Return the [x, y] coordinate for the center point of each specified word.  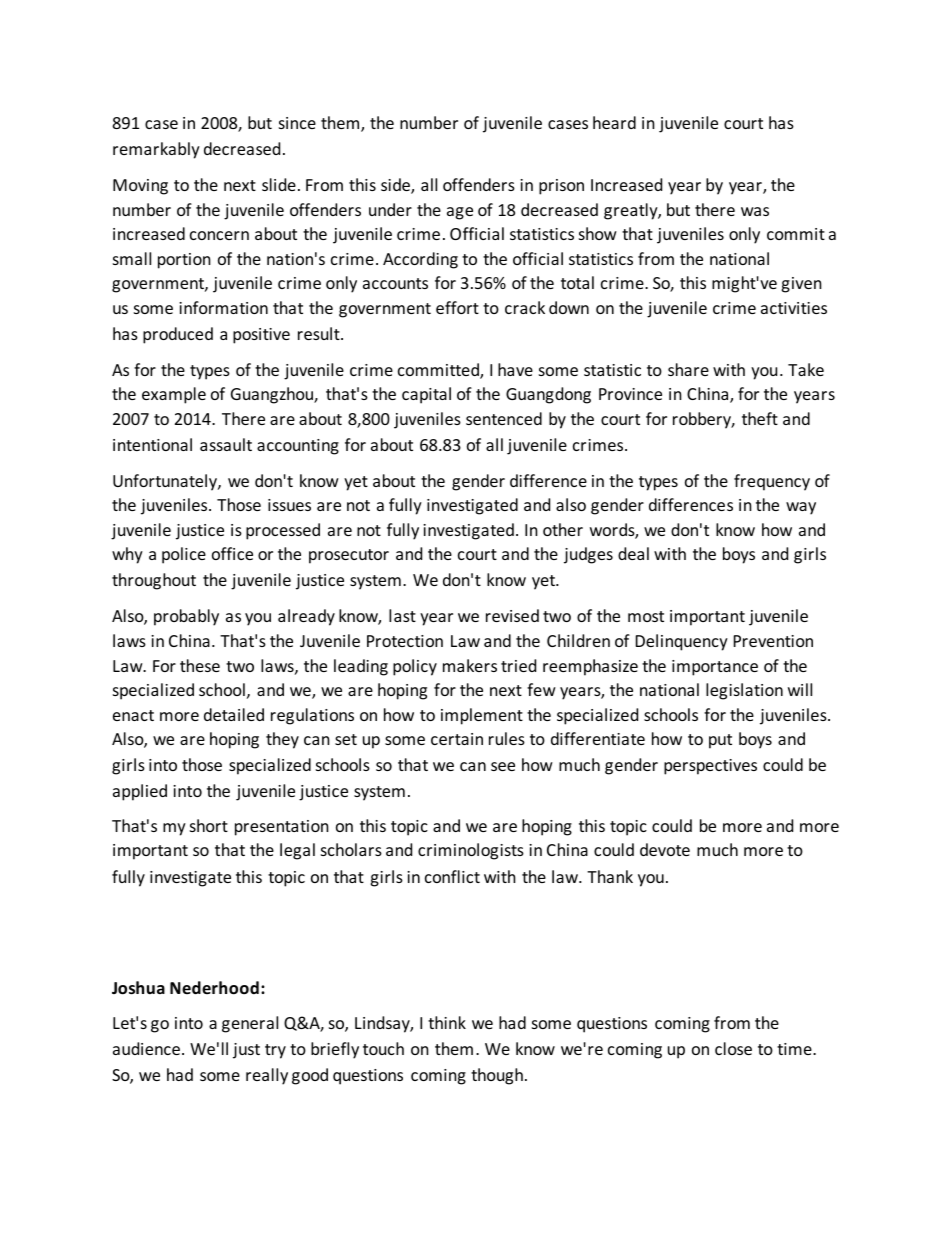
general [250, 1024]
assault [226, 444]
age [460, 213]
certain [457, 739]
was [755, 211]
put [720, 741]
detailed [234, 714]
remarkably [156, 150]
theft [760, 418]
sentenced [504, 418]
